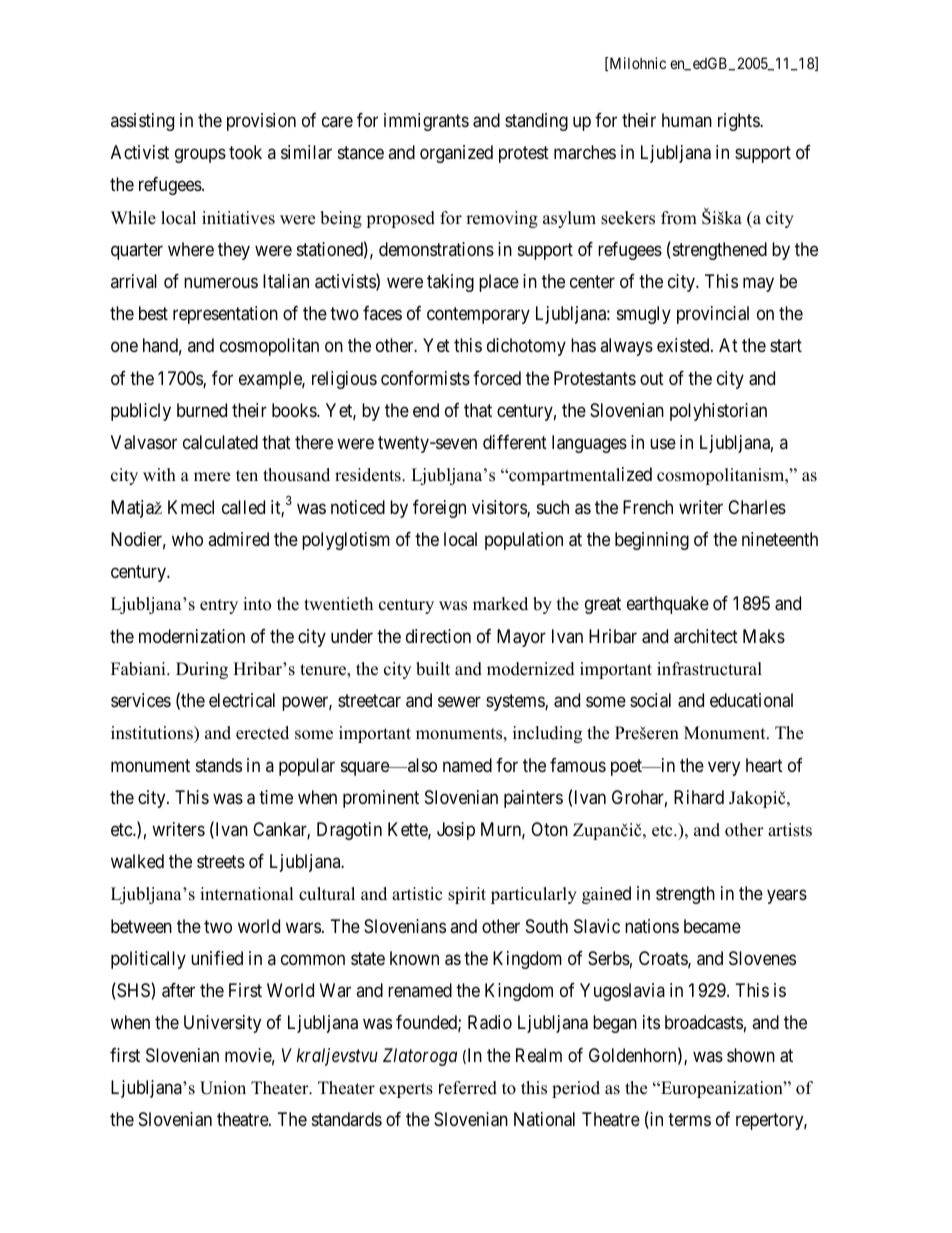 Image resolution: width=952 pixels, height=1233 pixels. Describe the element at coordinates (533, 799) in the screenshot. I see `painters` at that location.
